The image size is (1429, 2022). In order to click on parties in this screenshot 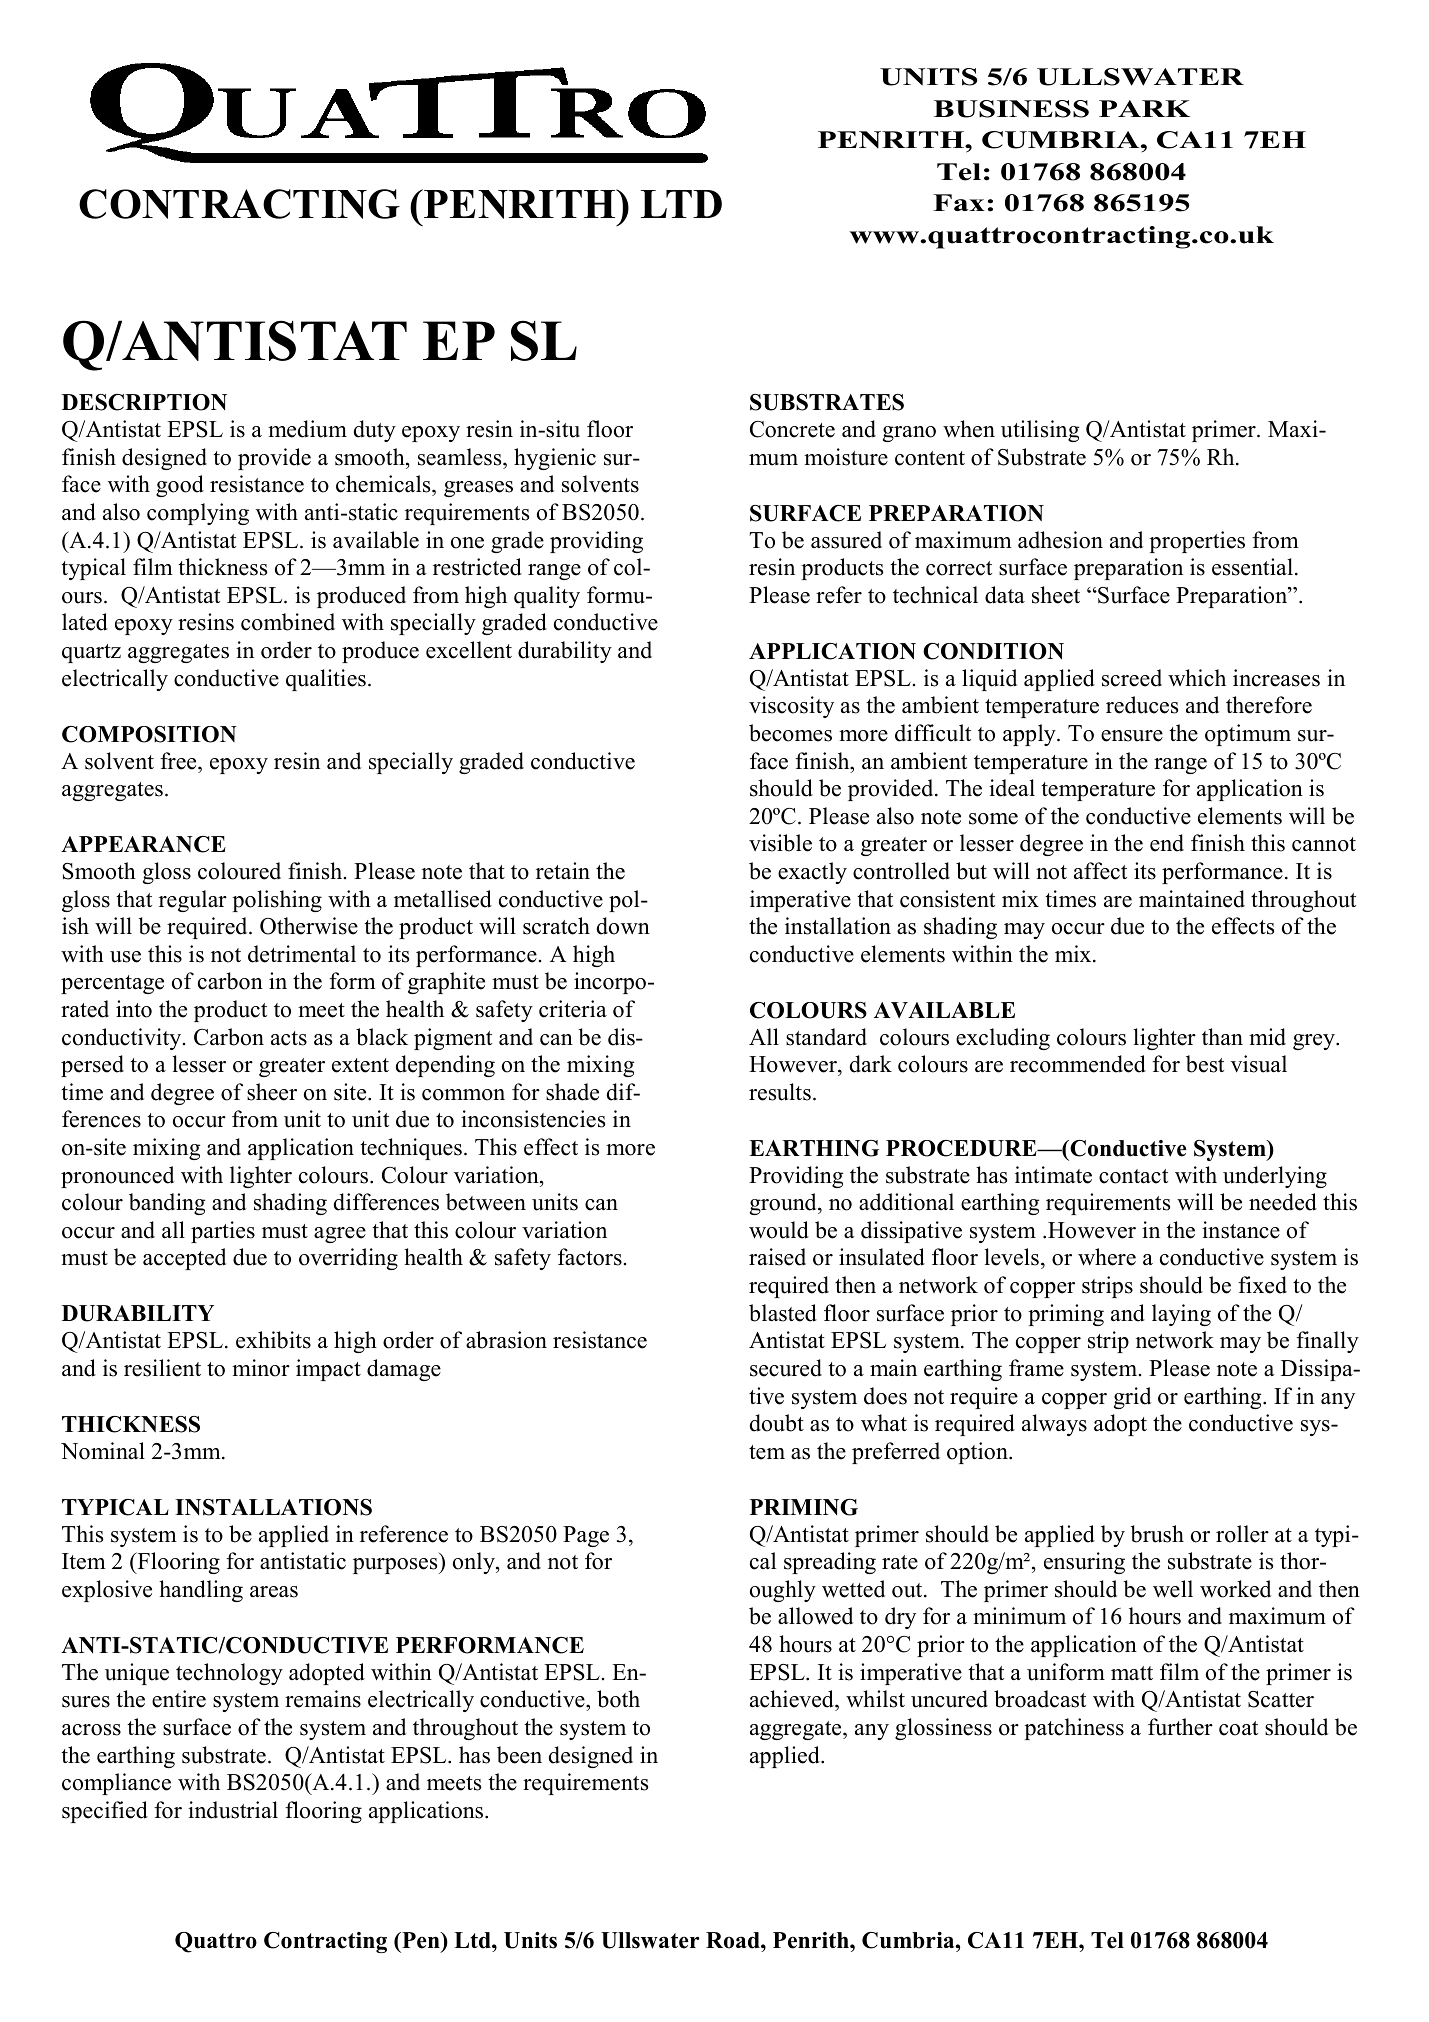, I will do `click(223, 1232)`.
